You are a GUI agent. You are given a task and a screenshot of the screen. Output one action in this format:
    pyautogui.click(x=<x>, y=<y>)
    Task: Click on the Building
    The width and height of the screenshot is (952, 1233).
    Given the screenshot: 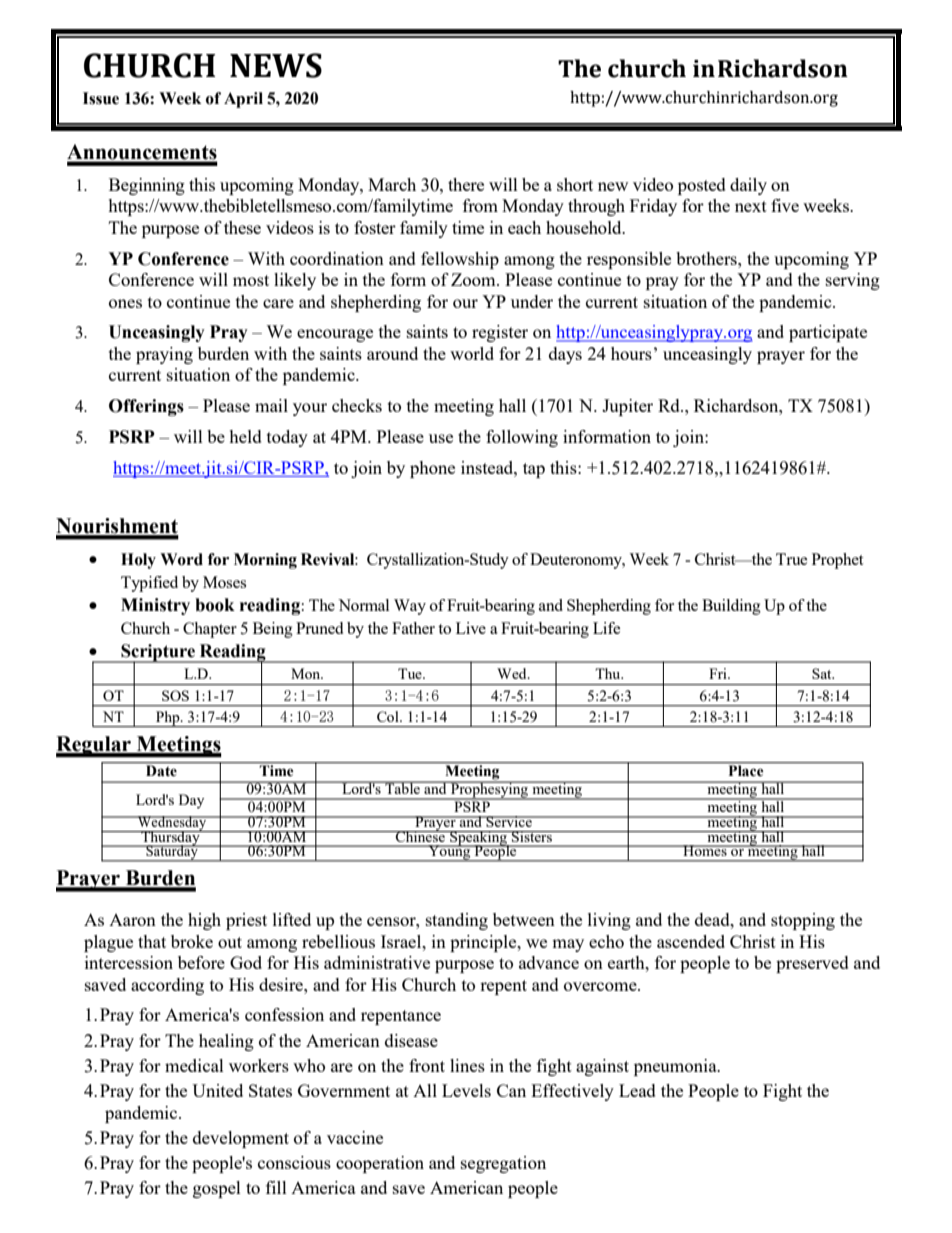 What is the action you would take?
    pyautogui.click(x=731, y=607)
